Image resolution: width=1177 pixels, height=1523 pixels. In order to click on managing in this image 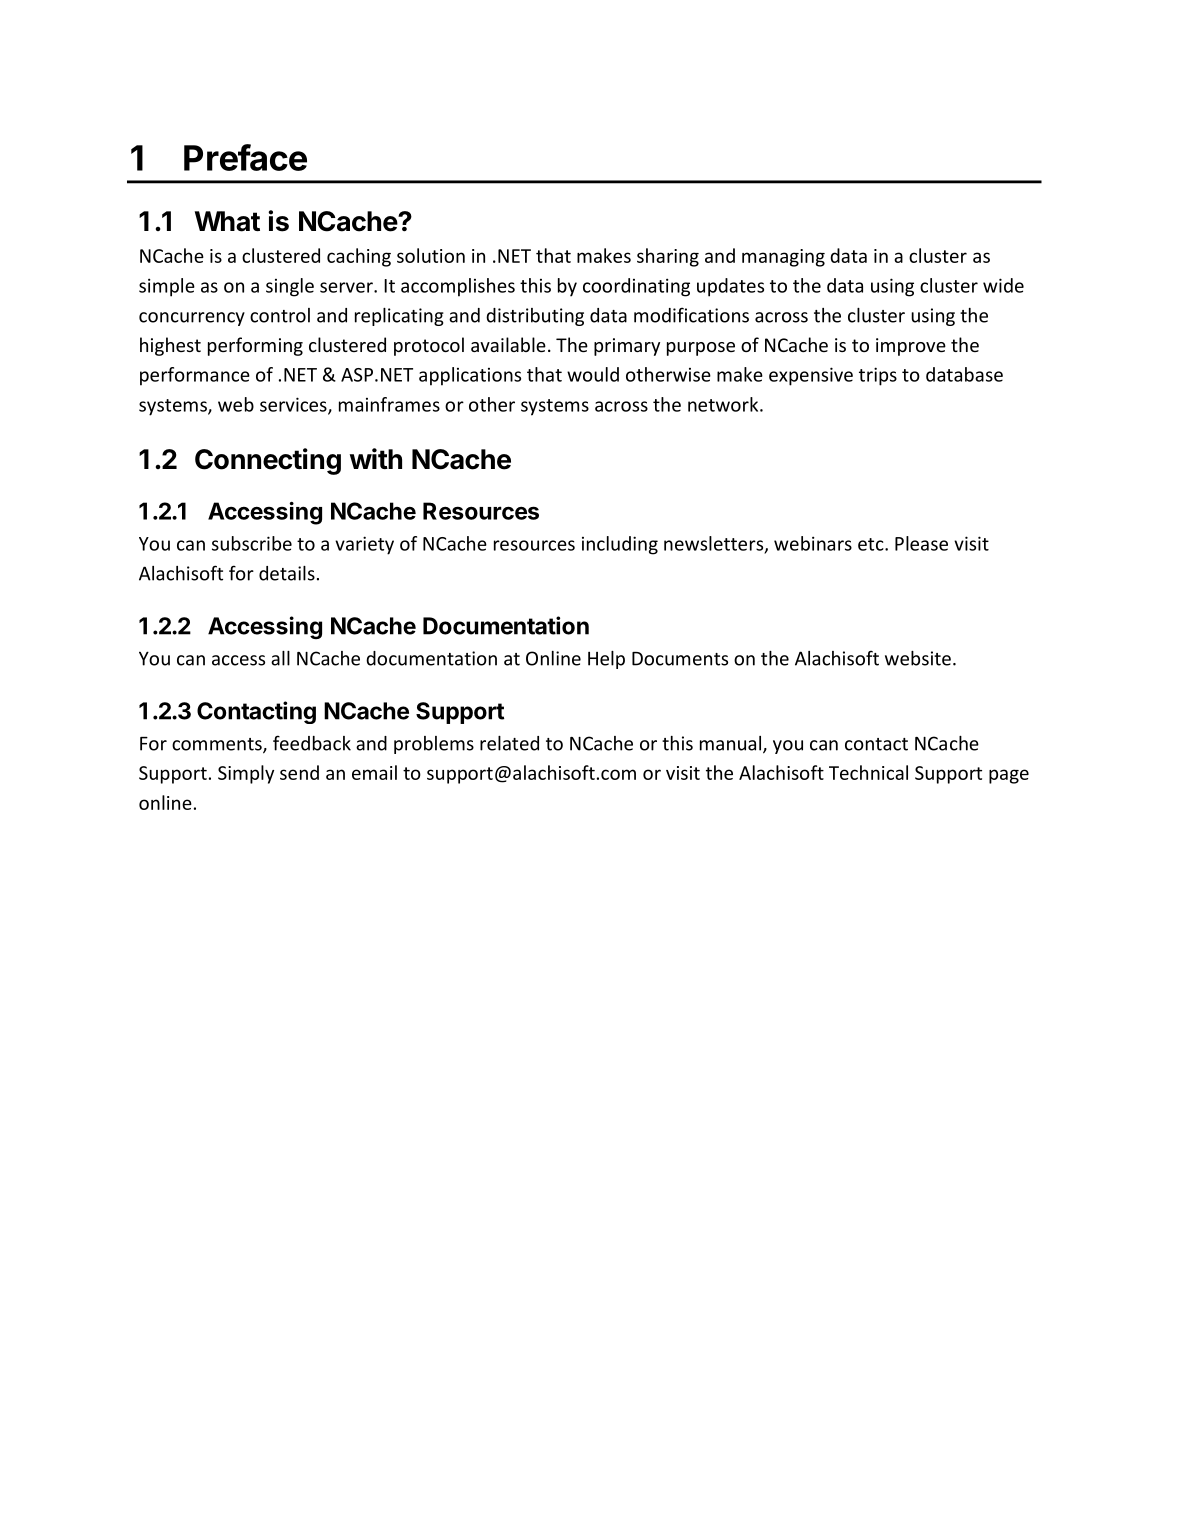, I will do `click(783, 258)`.
